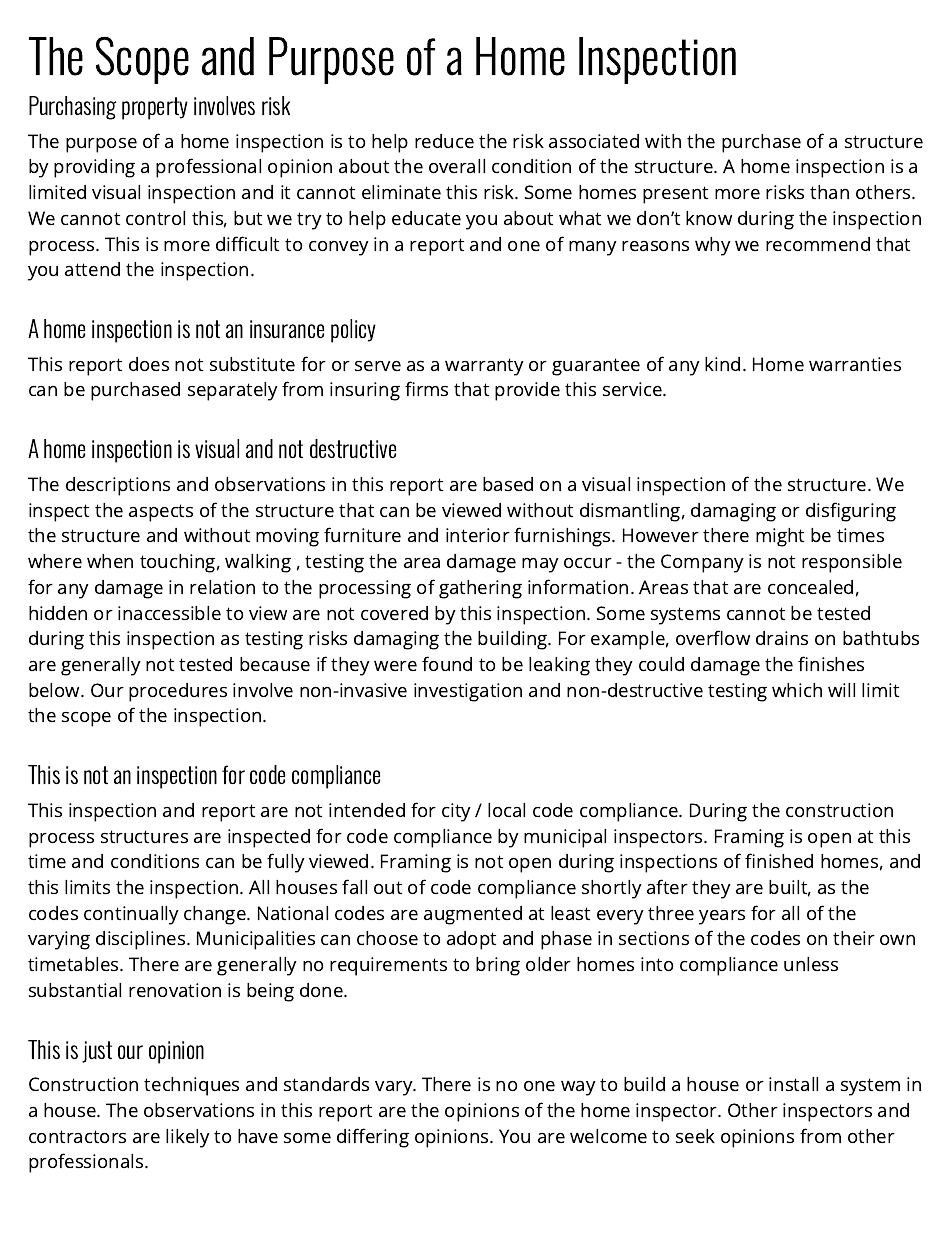 The image size is (952, 1233). Describe the element at coordinates (473, 915) in the screenshot. I see `augmented` at that location.
